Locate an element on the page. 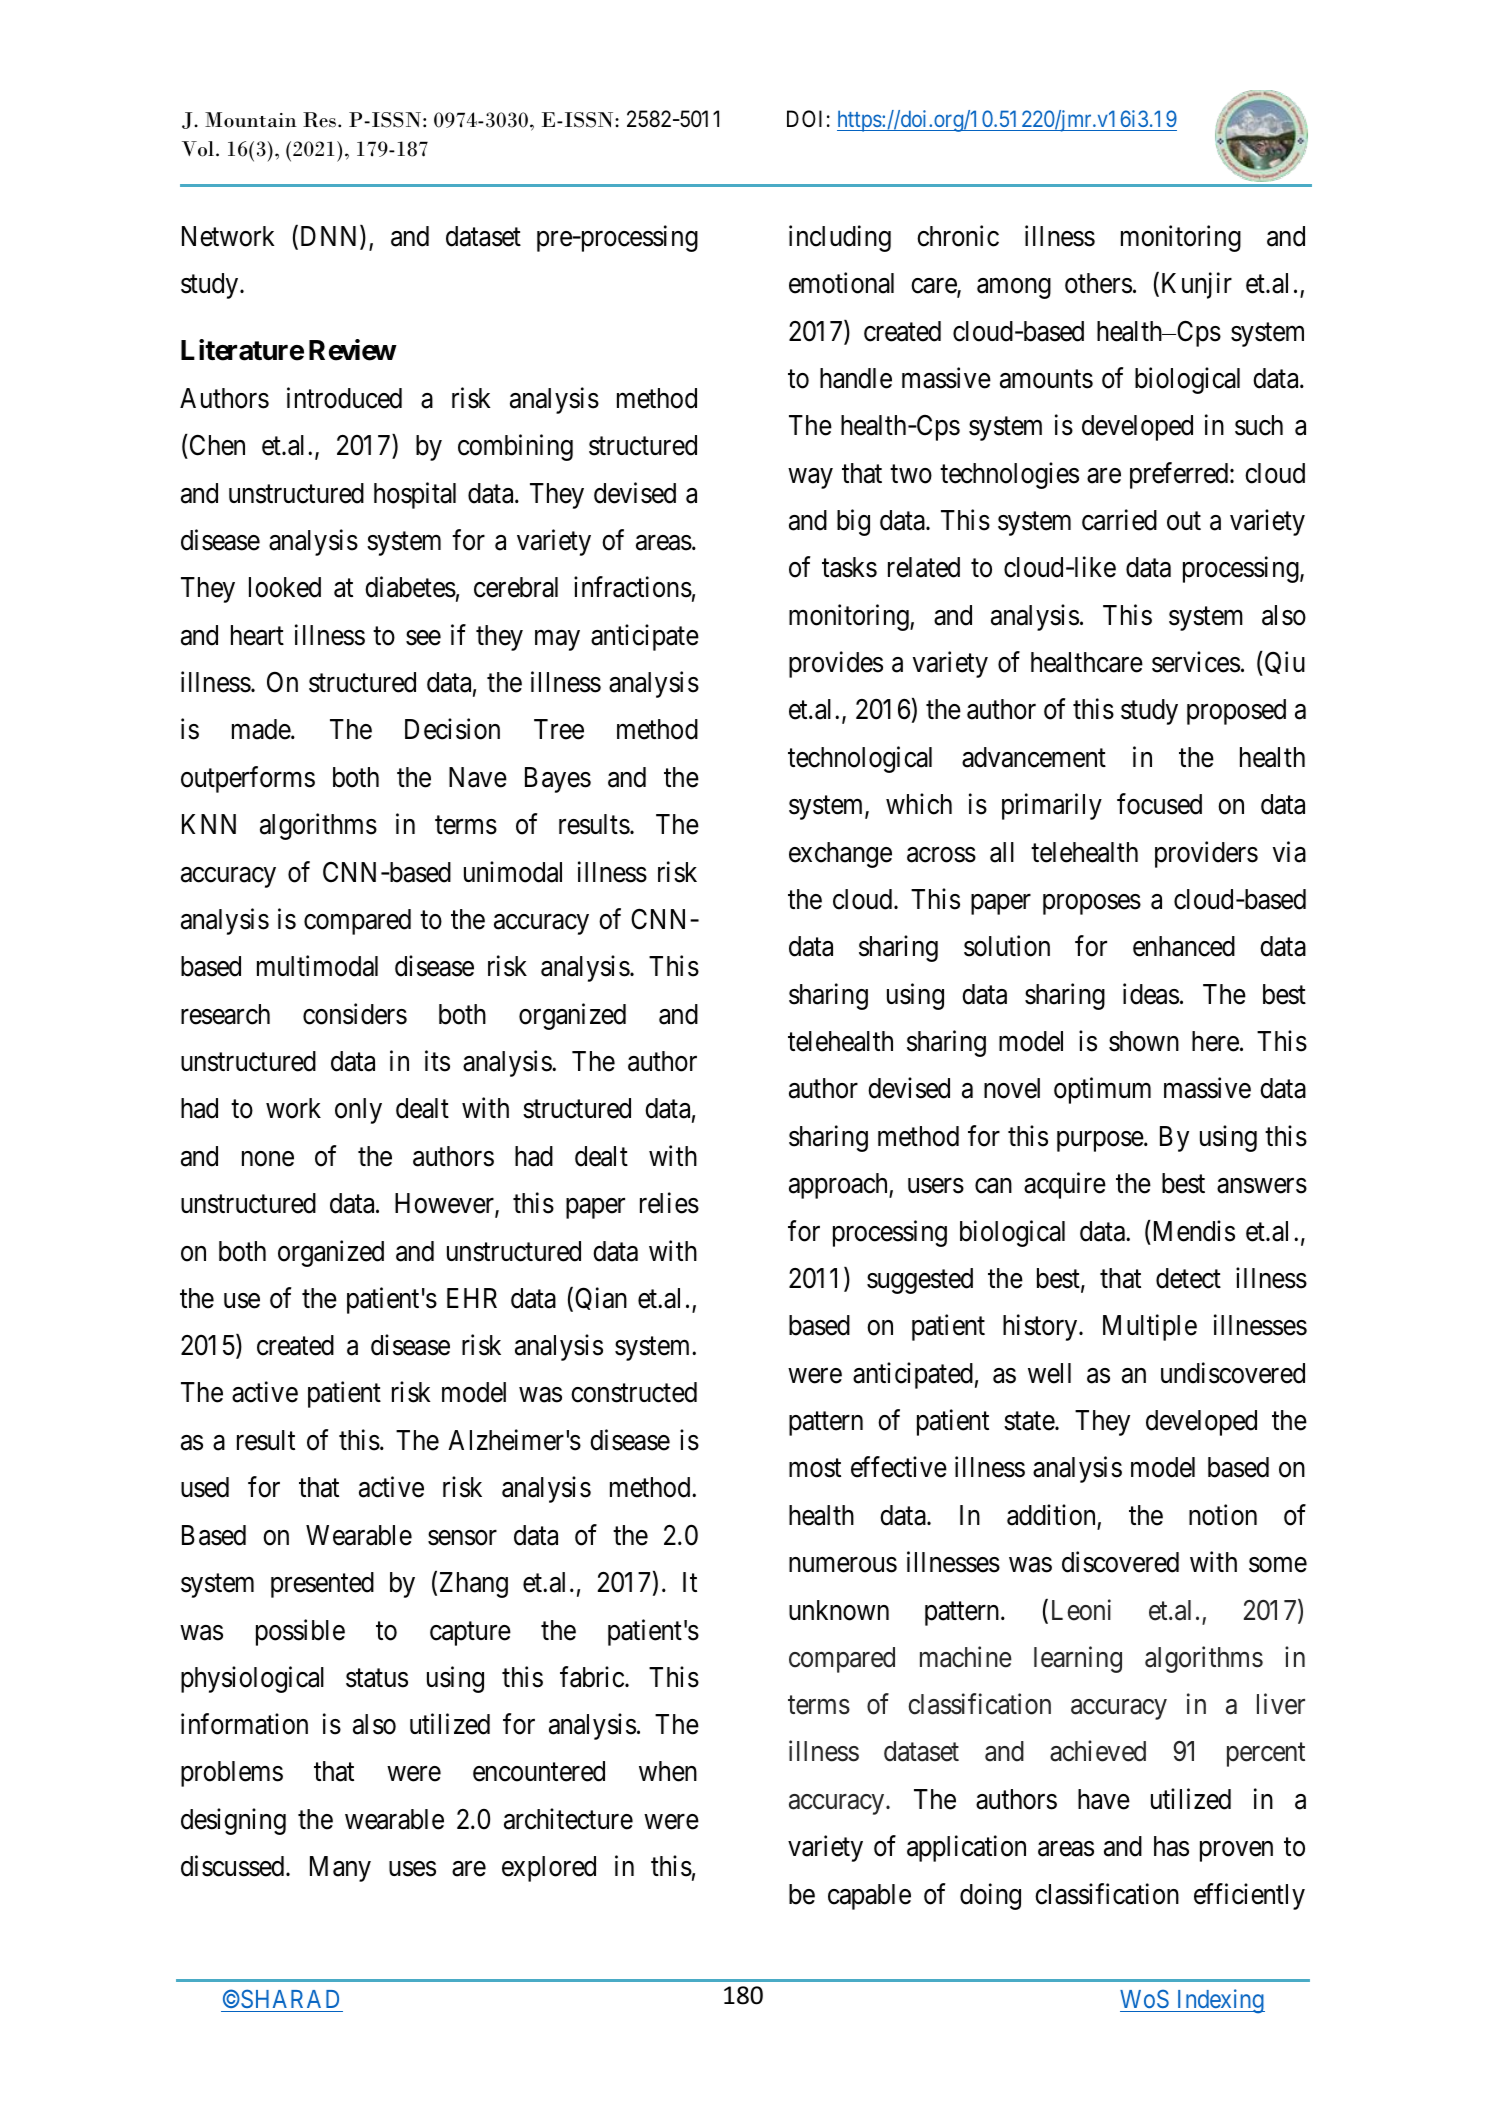 This page has width=1486, height=2101. made is located at coordinates (262, 729).
